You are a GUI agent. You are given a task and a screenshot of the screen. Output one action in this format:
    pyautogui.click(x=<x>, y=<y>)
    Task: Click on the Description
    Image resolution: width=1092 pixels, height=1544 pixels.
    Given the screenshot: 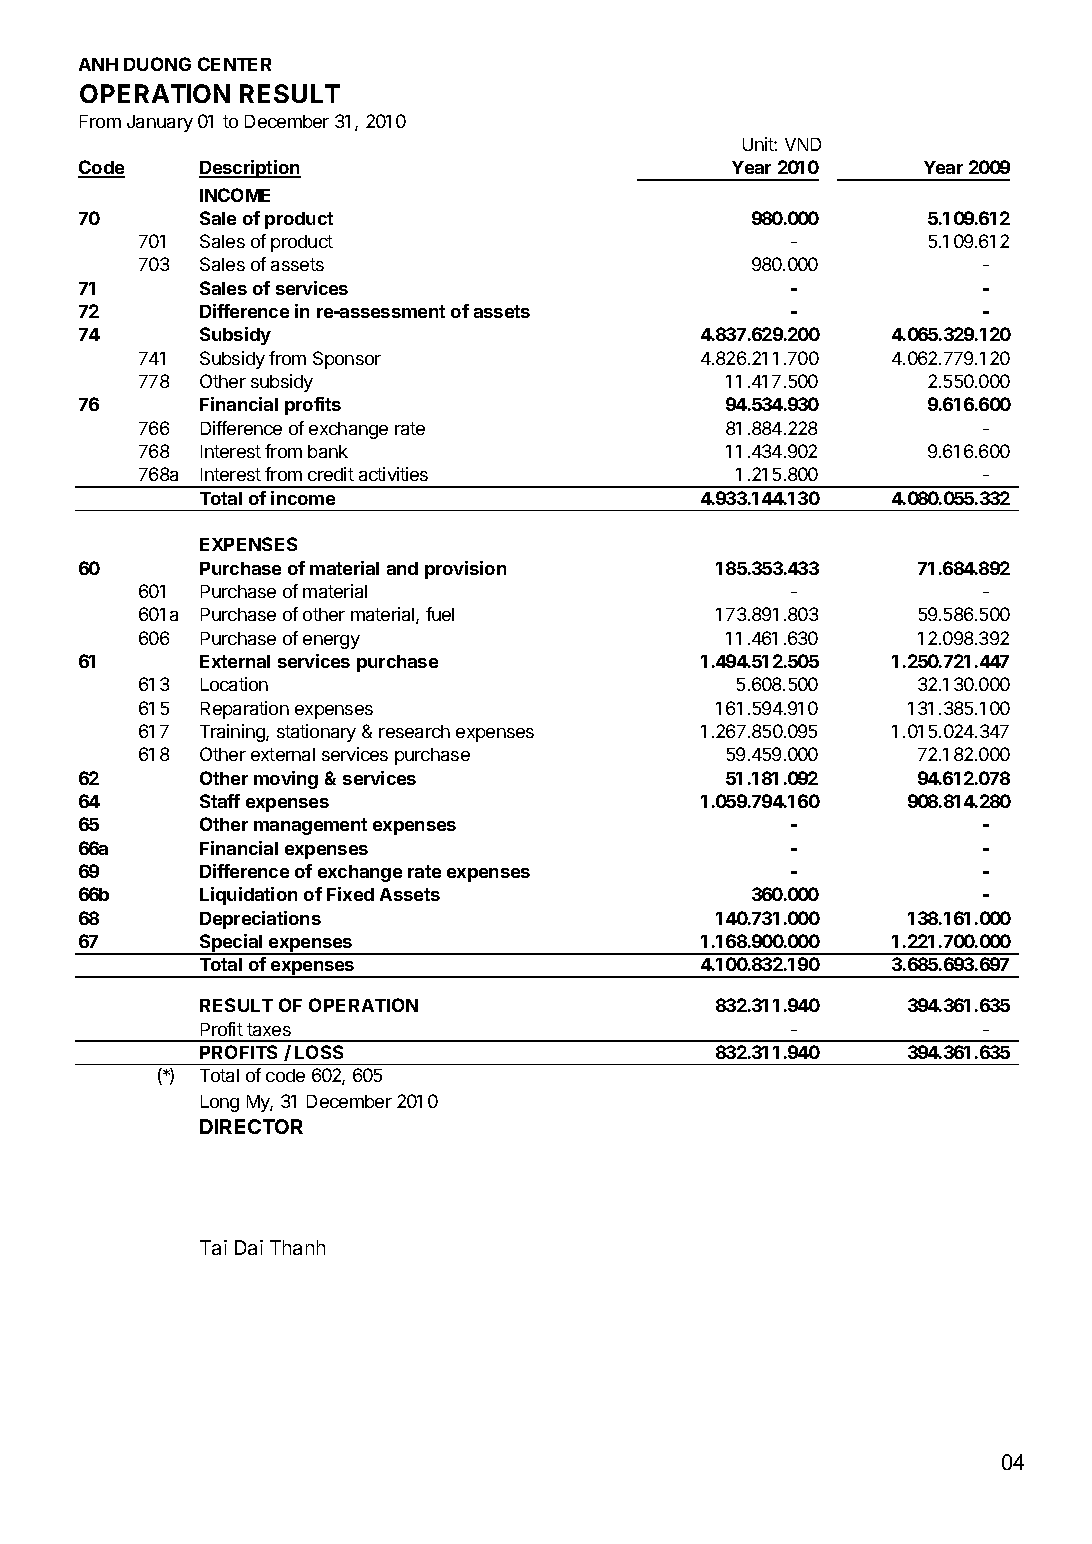 What is the action you would take?
    pyautogui.click(x=250, y=169)
